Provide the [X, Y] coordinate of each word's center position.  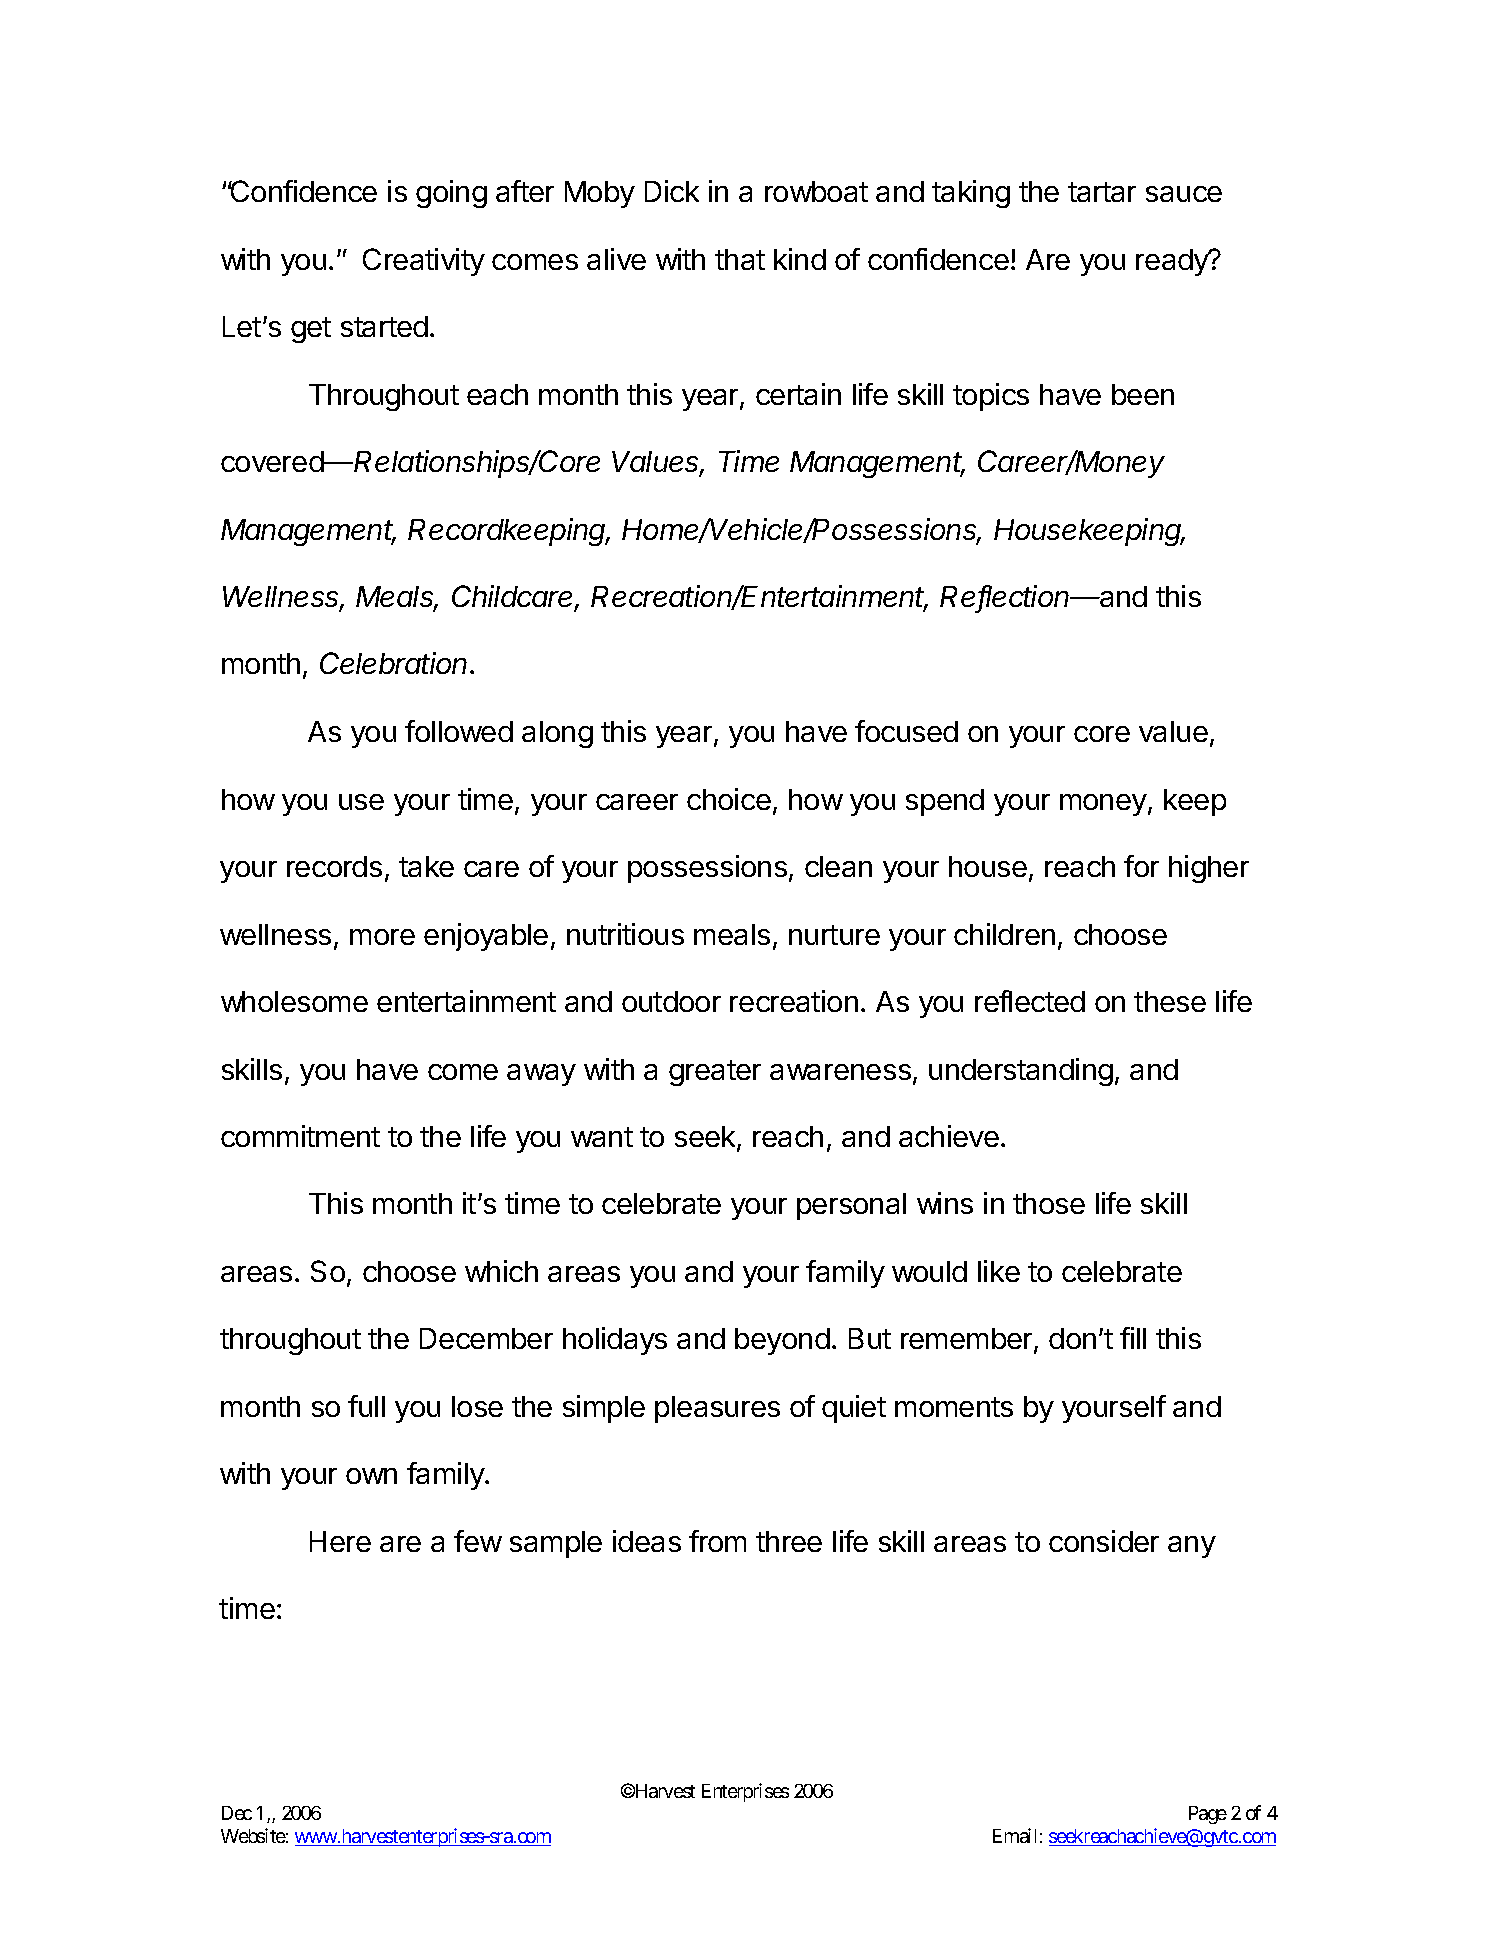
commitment [300, 1136]
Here [340, 1541]
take [426, 866]
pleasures [717, 1409]
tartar [1102, 192]
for [1141, 866]
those [1049, 1203]
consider [1104, 1541]
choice [729, 799]
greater [715, 1073]
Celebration [395, 663]
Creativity [424, 262]
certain [798, 394]
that [740, 259]
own [371, 1476]
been [1143, 394]
